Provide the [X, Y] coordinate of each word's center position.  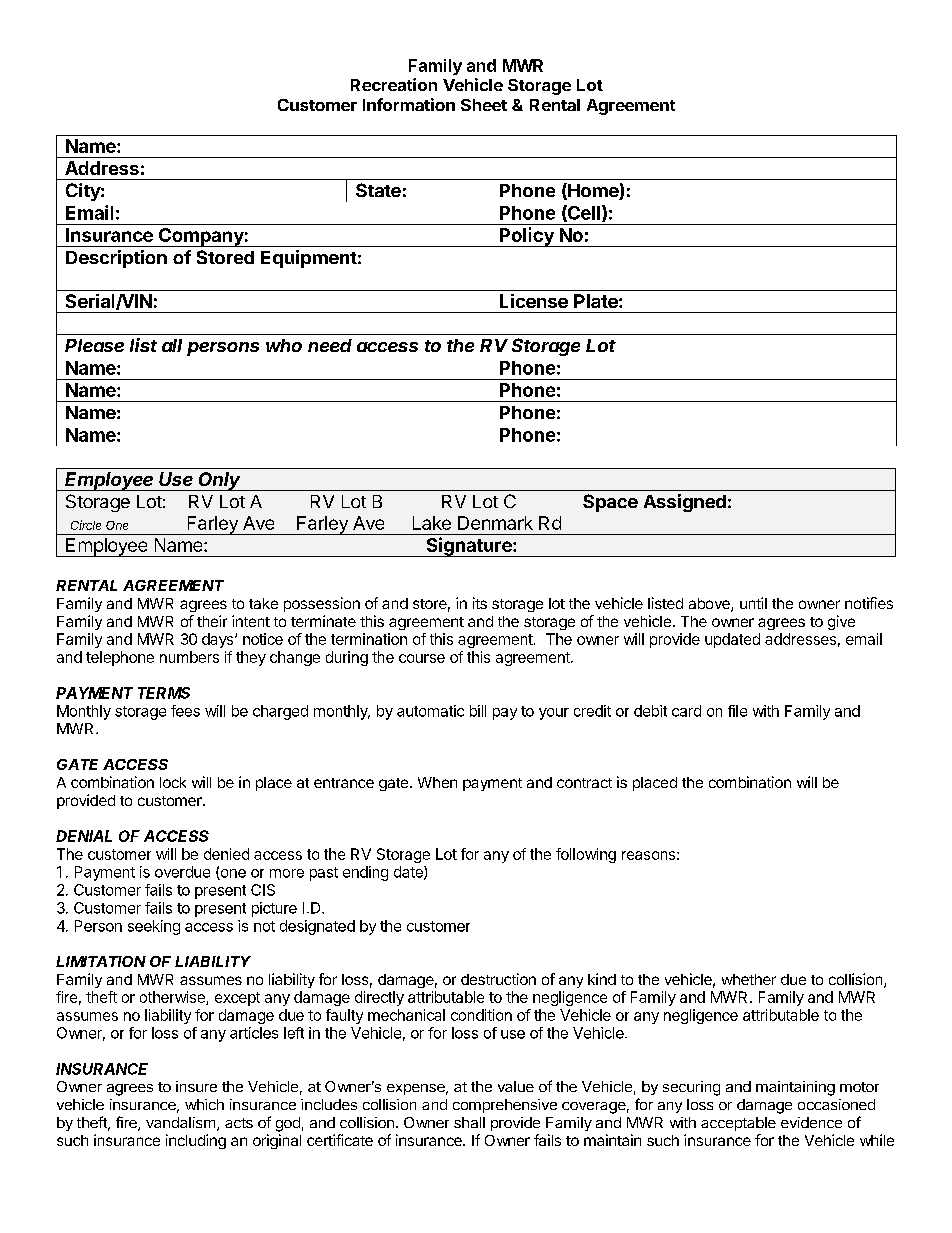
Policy [526, 237]
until [753, 603]
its [480, 603]
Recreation [394, 84]
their [212, 621]
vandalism [180, 1122]
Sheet [484, 105]
